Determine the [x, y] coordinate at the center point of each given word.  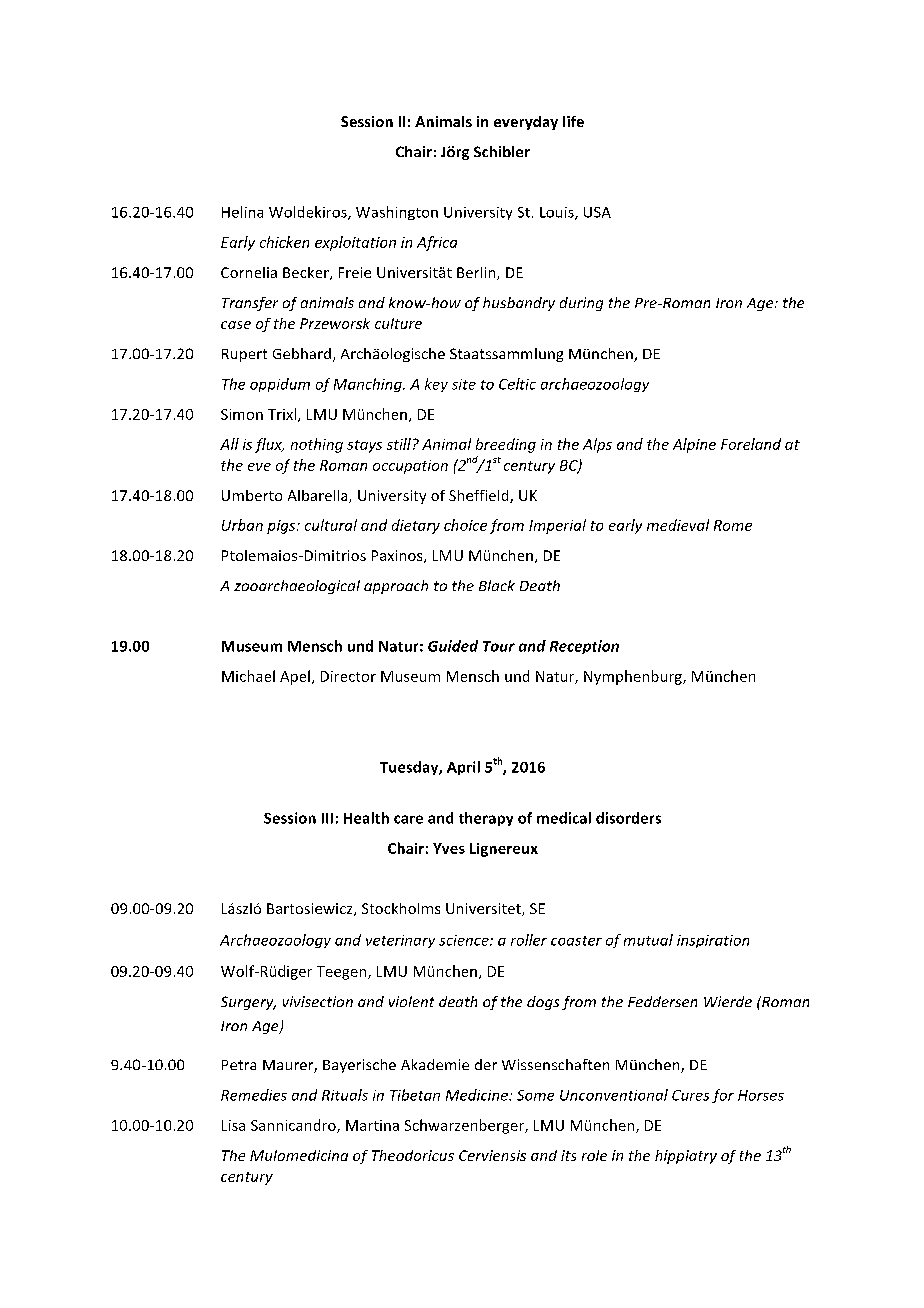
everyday [526, 123]
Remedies [254, 1095]
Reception [584, 647]
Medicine [478, 1095]
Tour [499, 646]
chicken [284, 242]
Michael [248, 676]
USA [597, 212]
